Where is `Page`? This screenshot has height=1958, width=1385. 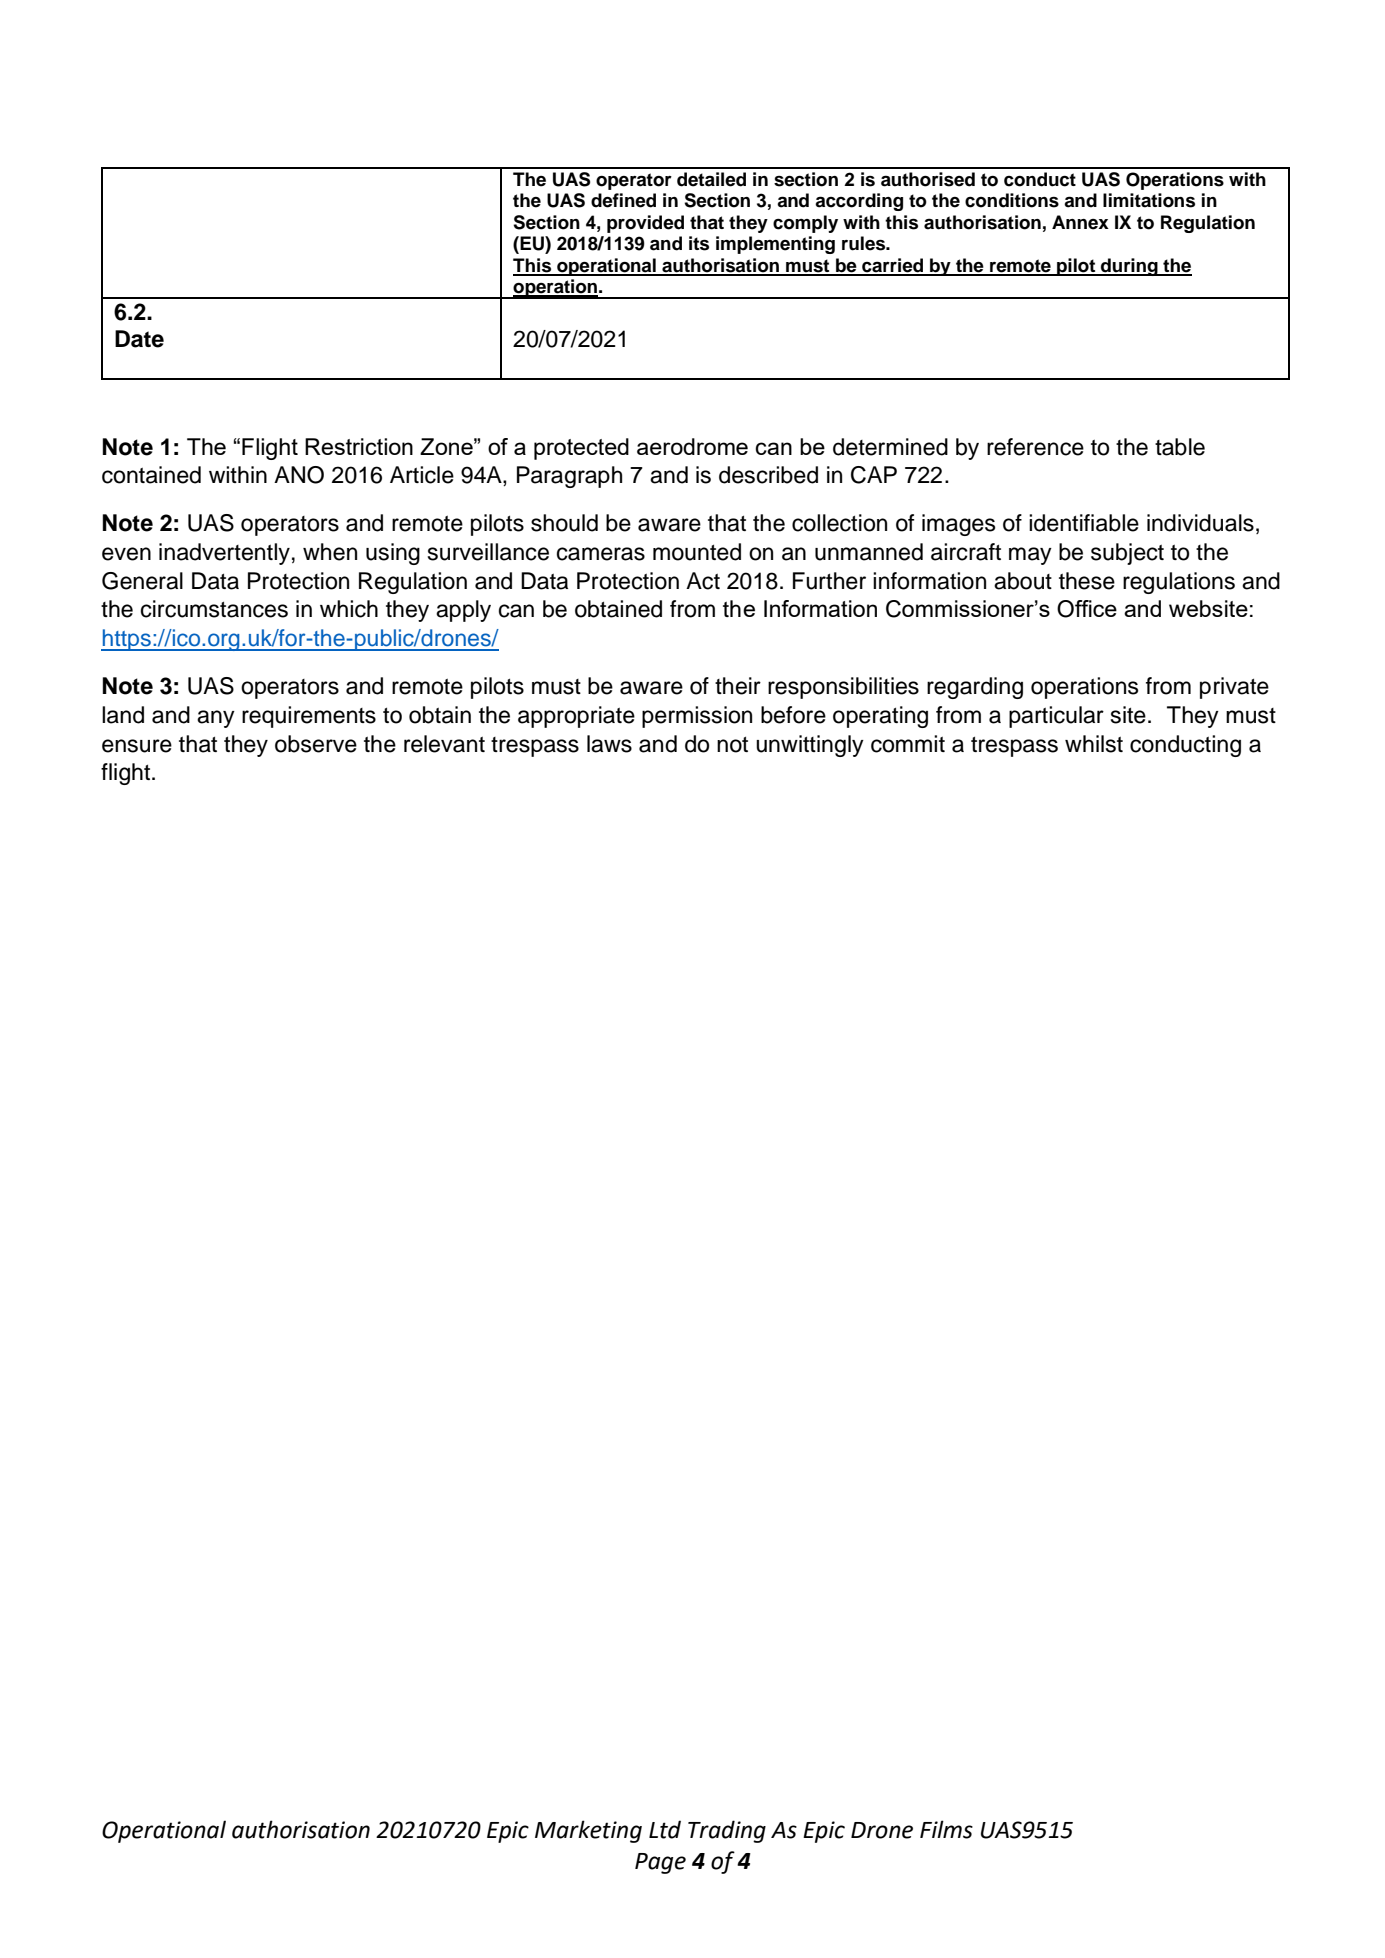
Page is located at coordinates (660, 1863).
